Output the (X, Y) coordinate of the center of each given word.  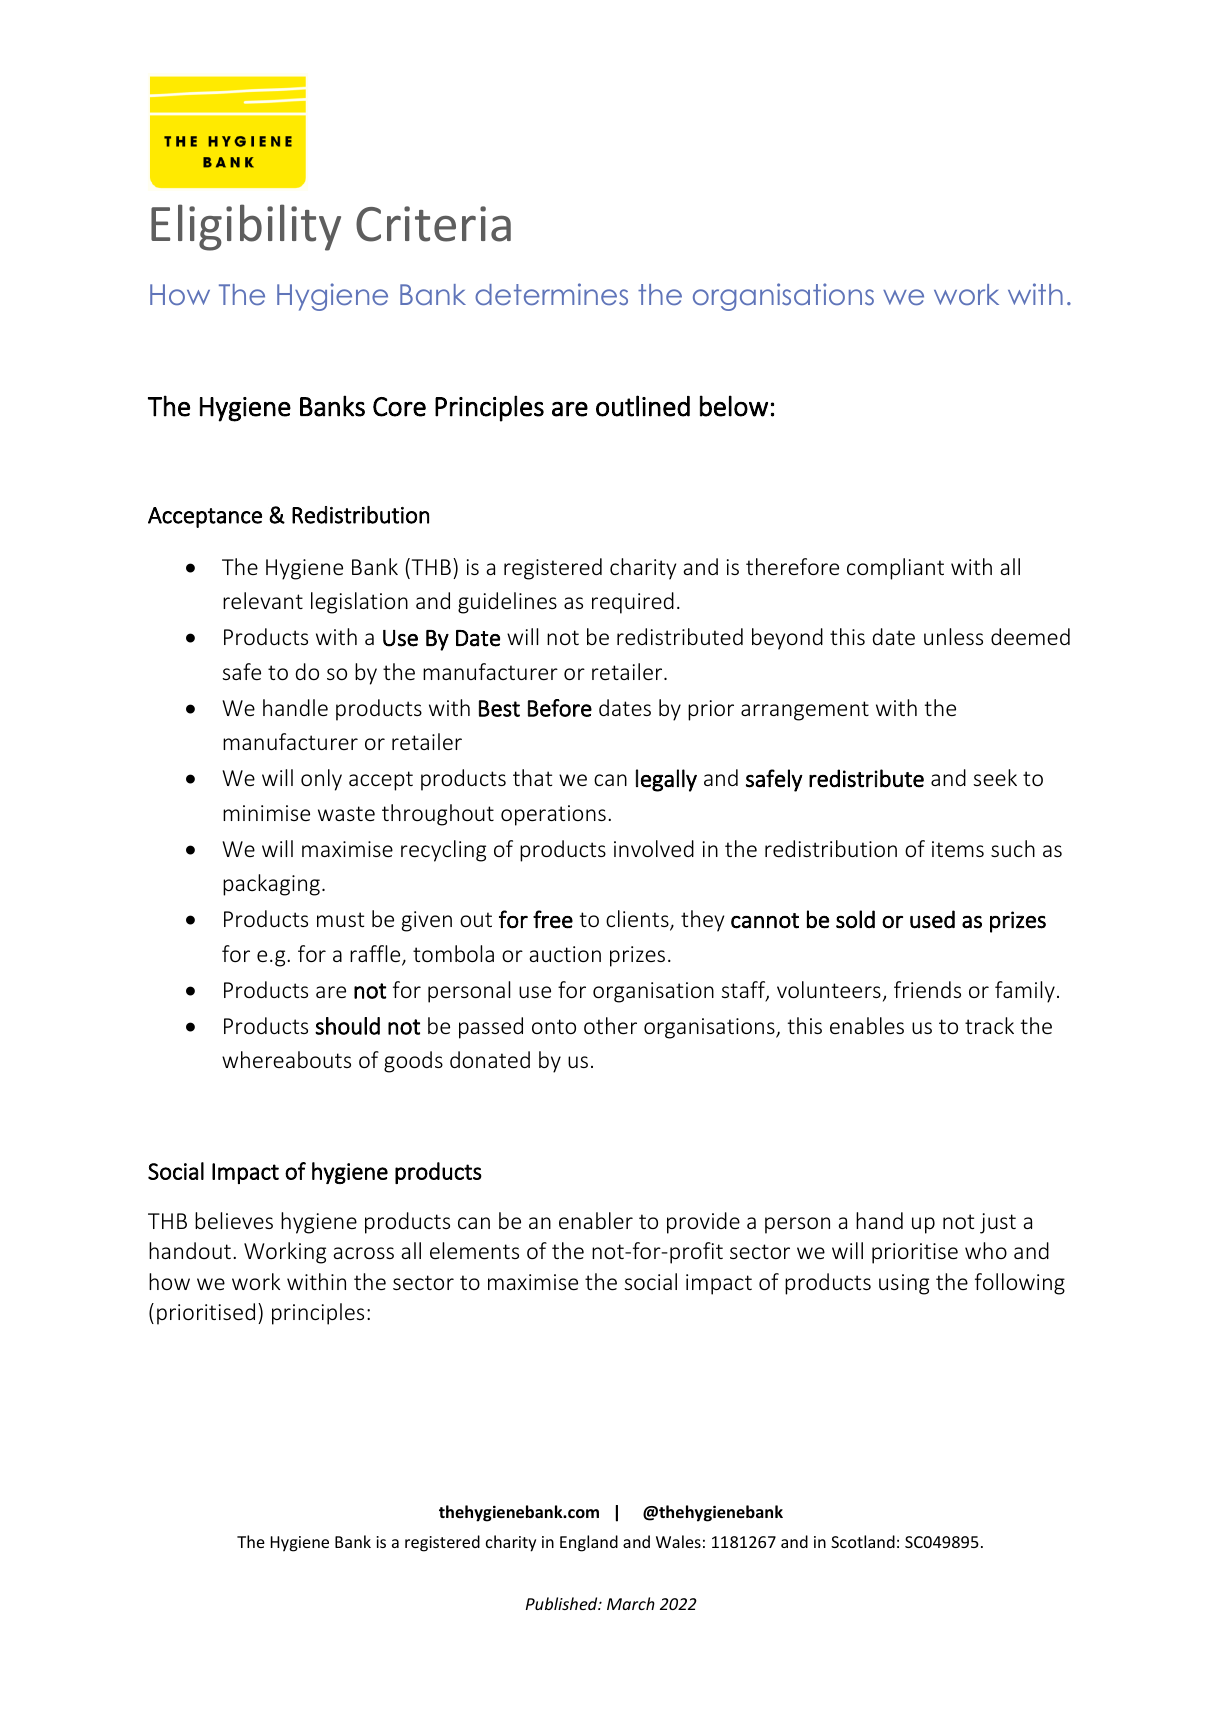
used (932, 919)
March (631, 1603)
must (340, 919)
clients (638, 920)
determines (551, 294)
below (734, 406)
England (589, 1543)
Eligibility (246, 227)
